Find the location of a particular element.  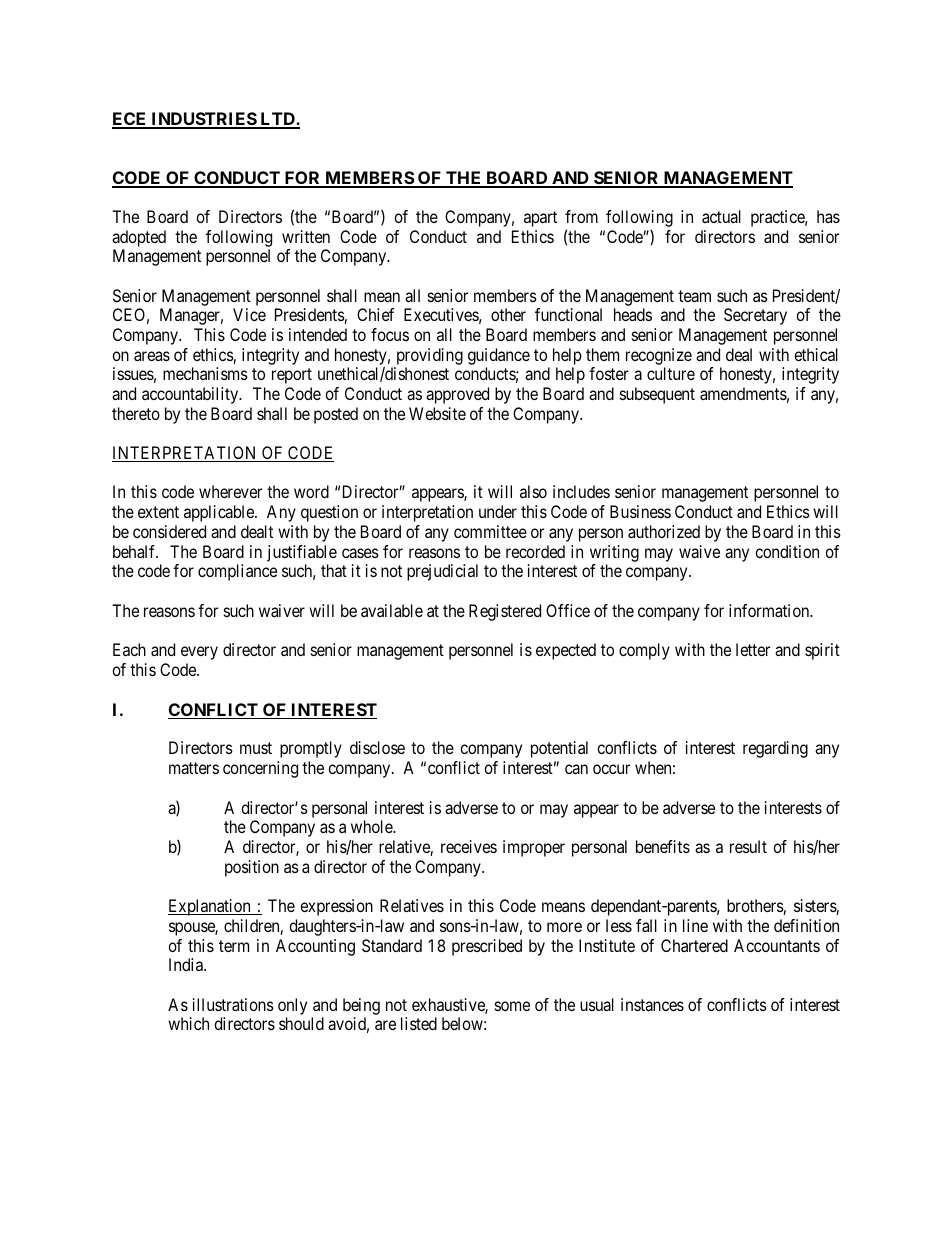

apart is located at coordinates (540, 219).
